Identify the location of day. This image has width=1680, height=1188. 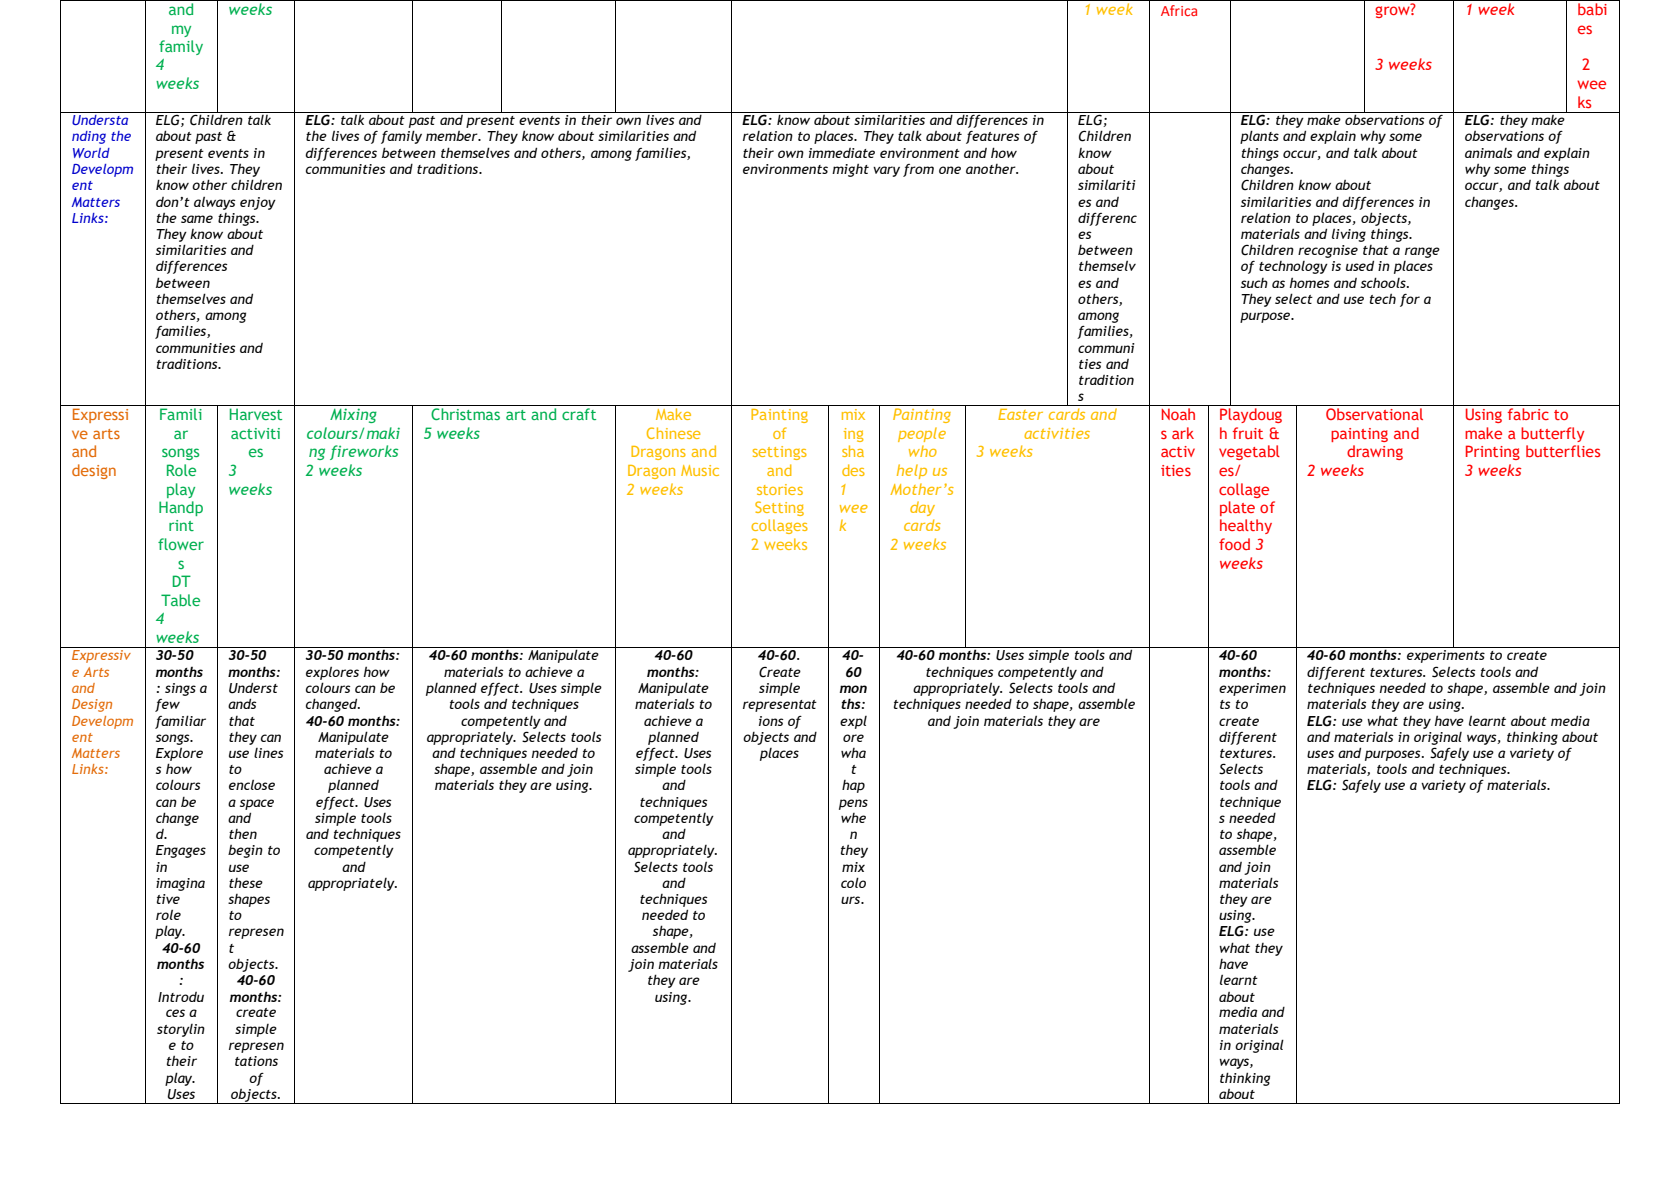
(922, 508).
